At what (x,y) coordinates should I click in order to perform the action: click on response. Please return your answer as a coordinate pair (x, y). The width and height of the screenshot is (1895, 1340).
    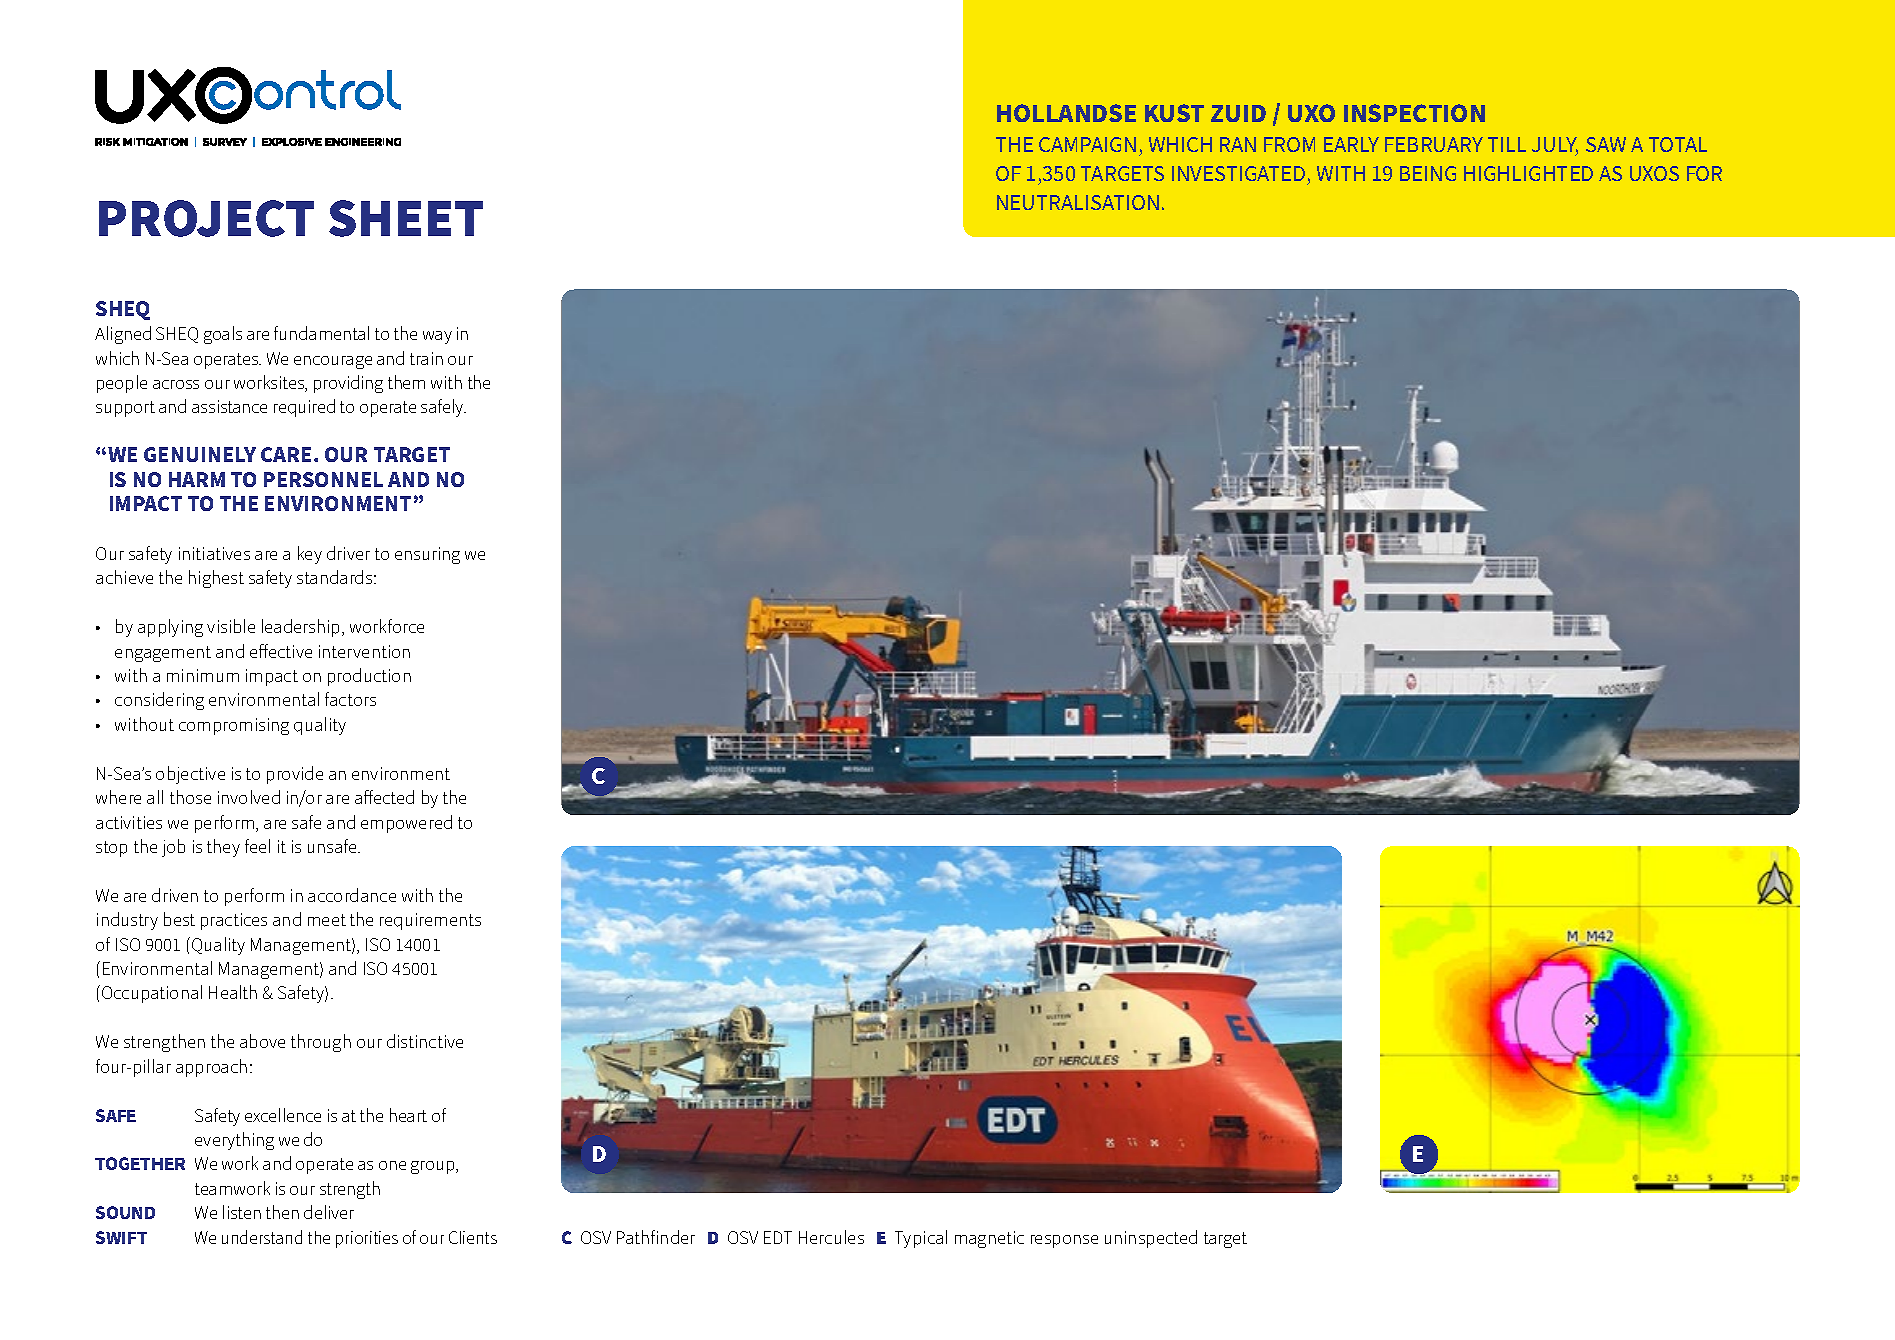
    Looking at the image, I should click on (1064, 1241).
